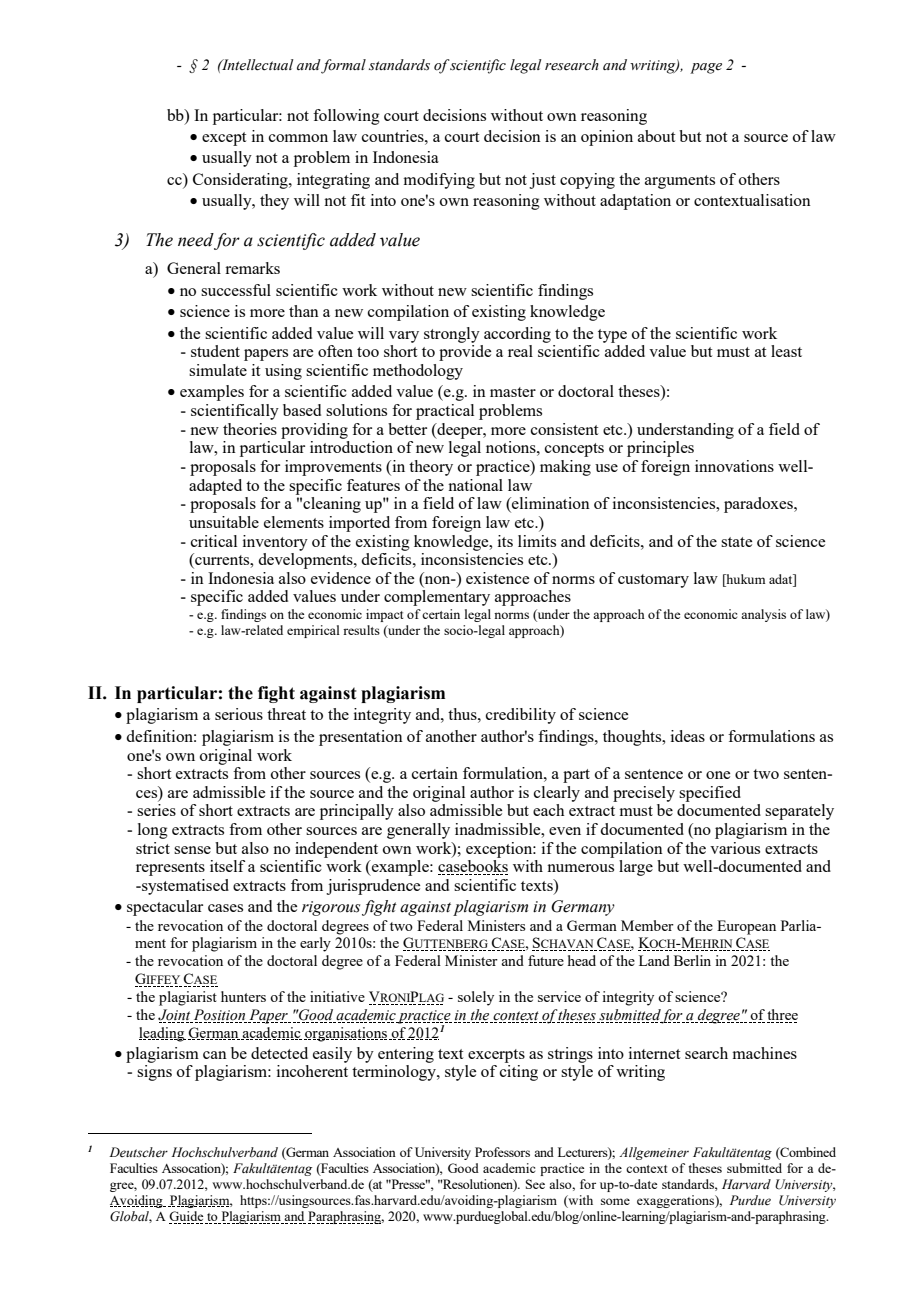  Describe the element at coordinates (615, 1201) in the screenshot. I see `some` at that location.
